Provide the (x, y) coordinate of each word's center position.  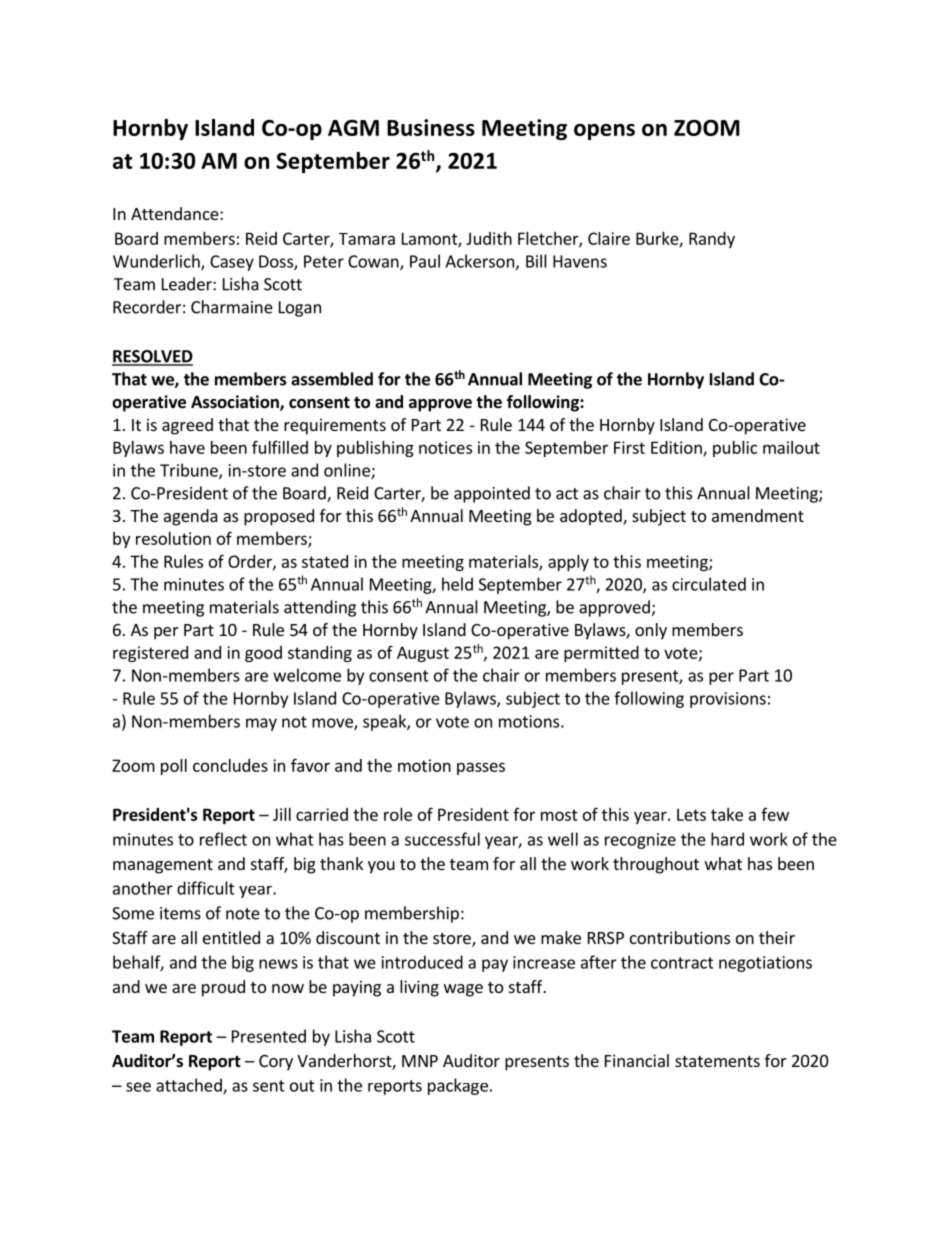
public (735, 449)
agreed (187, 426)
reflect (223, 839)
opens (604, 132)
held (457, 584)
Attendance (176, 213)
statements (717, 1061)
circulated (709, 584)
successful (442, 839)
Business (431, 127)
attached (190, 1086)
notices (445, 447)
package (458, 1086)
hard (727, 839)
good (263, 654)
